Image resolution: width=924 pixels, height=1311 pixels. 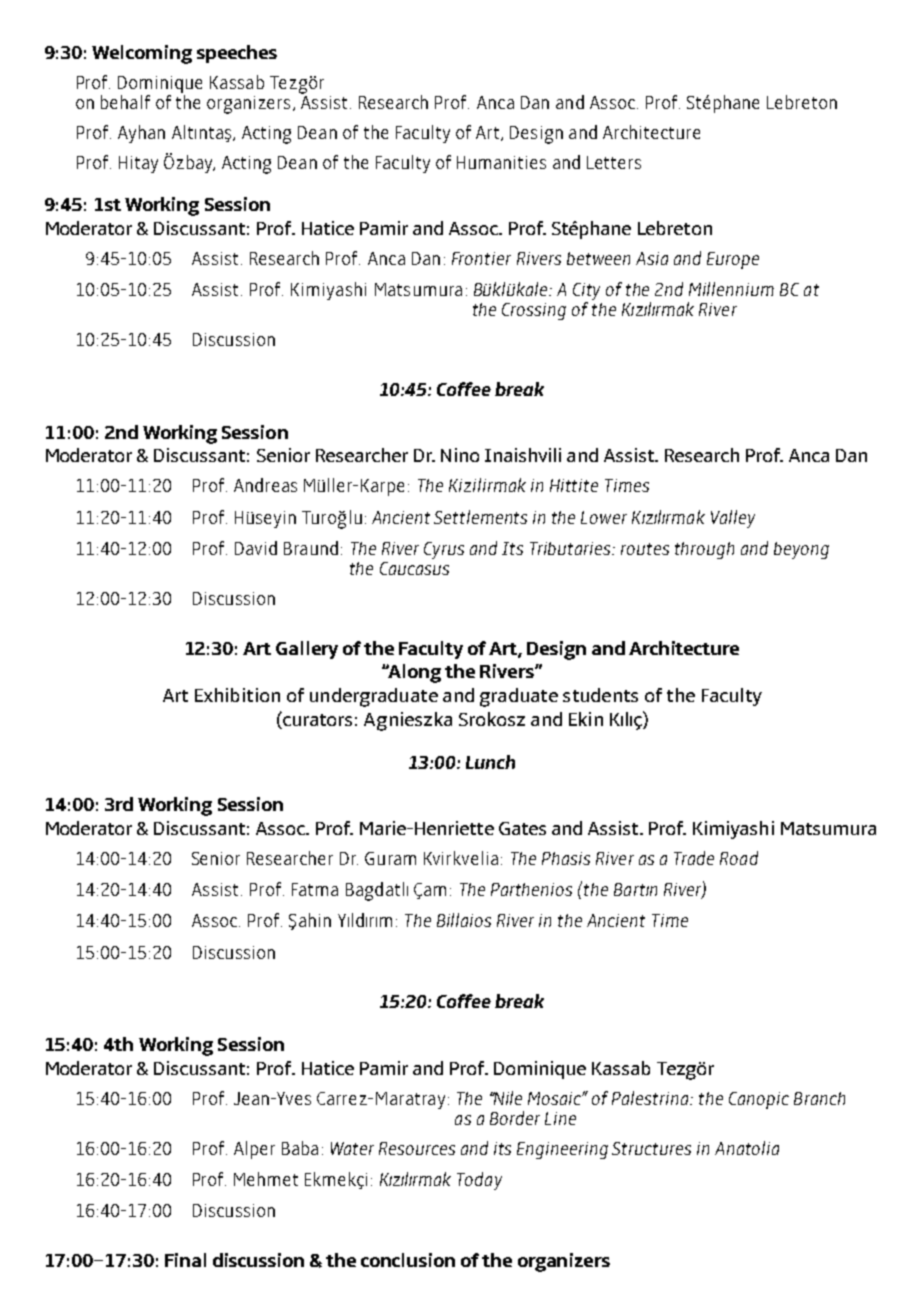 I want to click on speeches, so click(x=237, y=54).
